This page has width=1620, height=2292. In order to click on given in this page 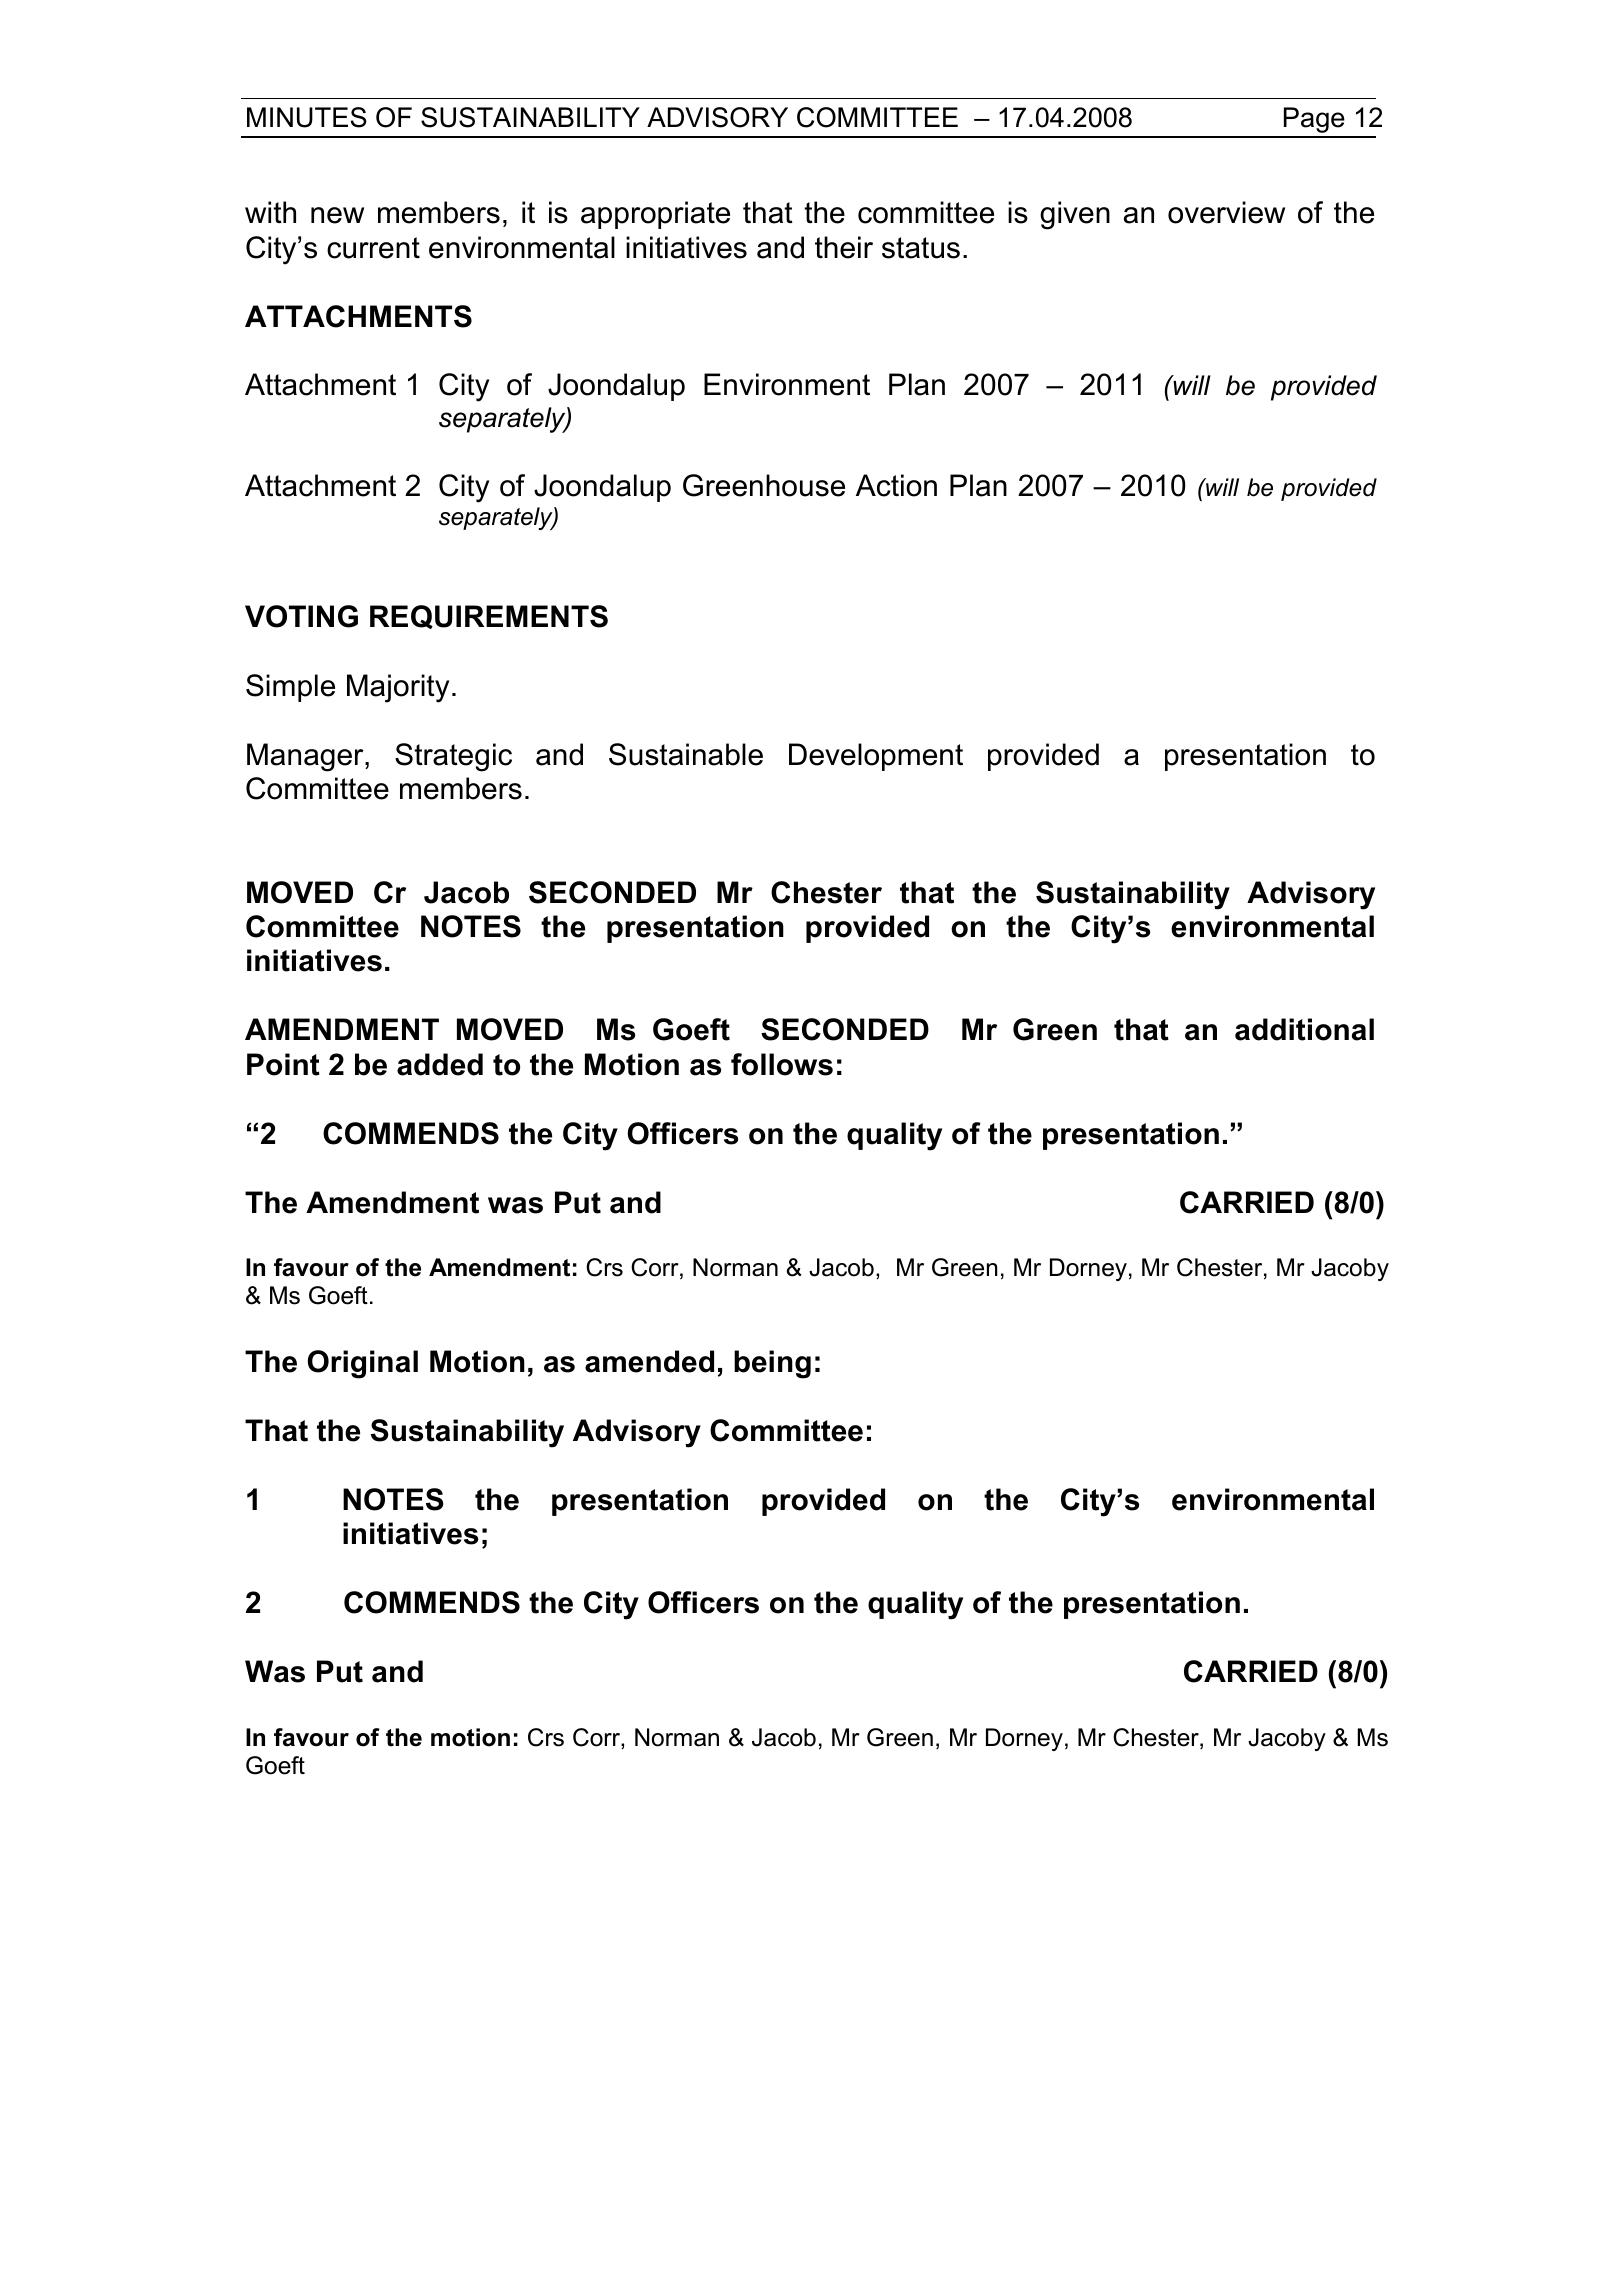, I will do `click(1075, 215)`.
